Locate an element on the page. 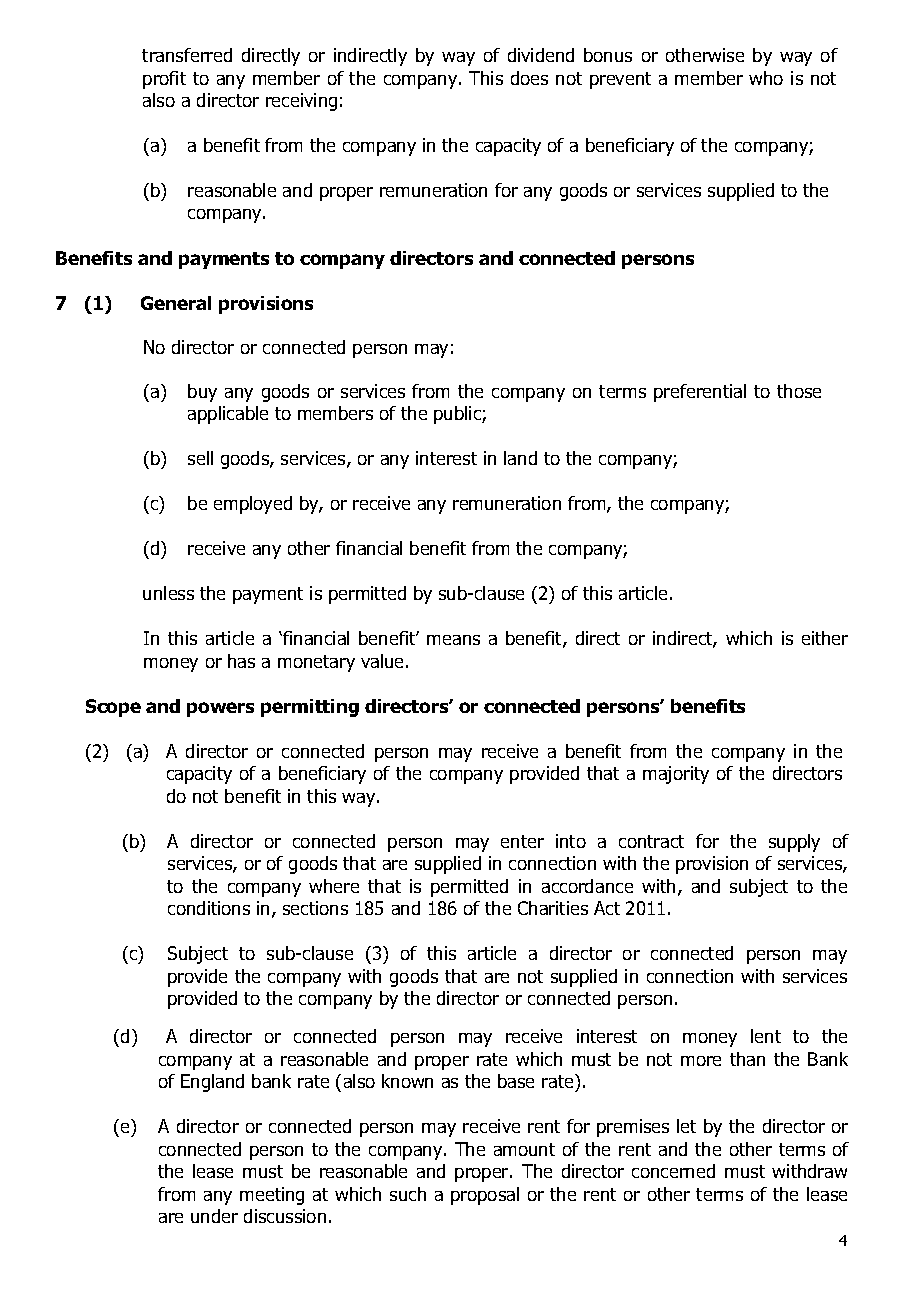  profit is located at coordinates (164, 80).
